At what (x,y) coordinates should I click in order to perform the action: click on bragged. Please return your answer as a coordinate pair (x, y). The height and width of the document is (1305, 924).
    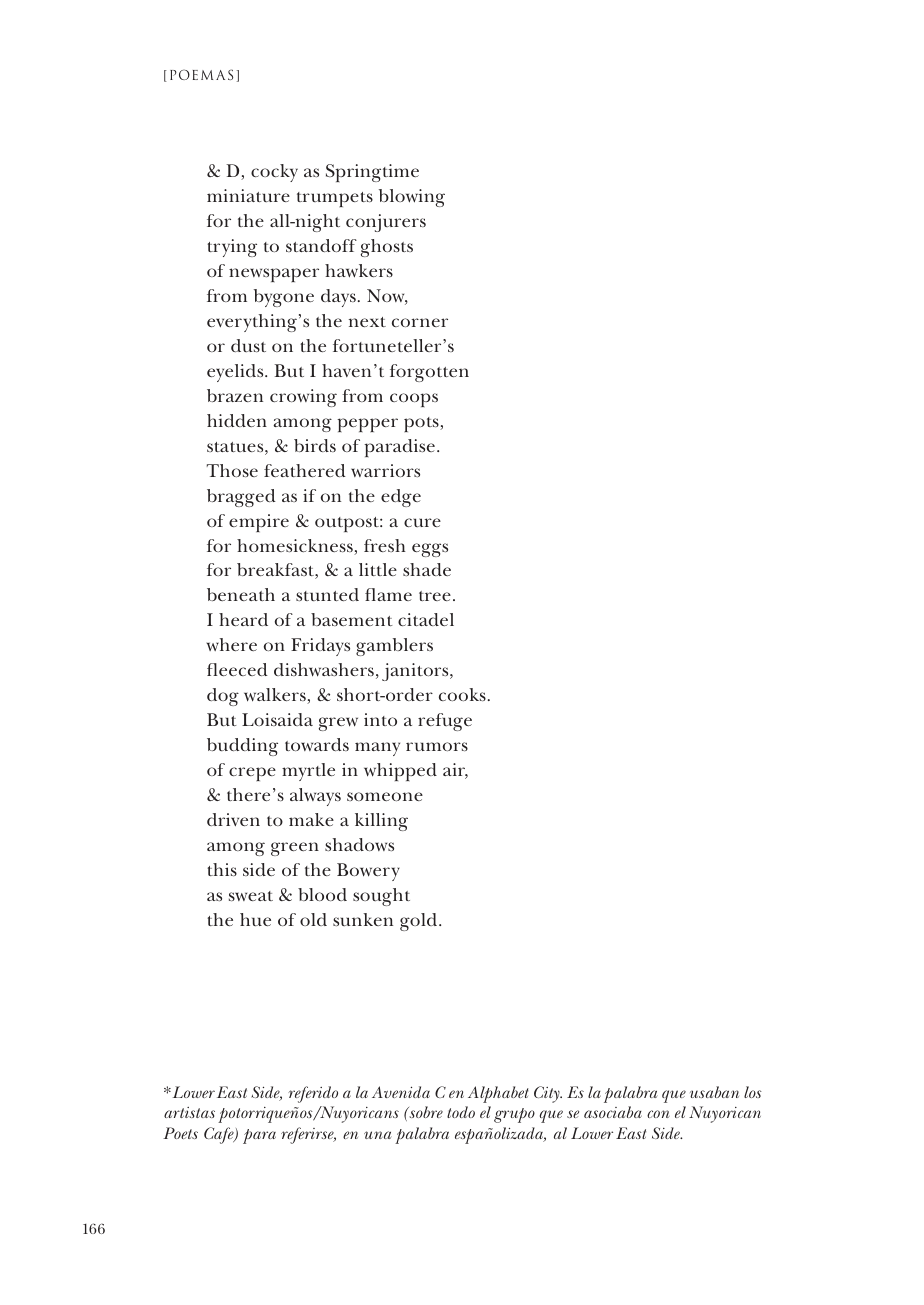
    Looking at the image, I should click on (241, 498).
